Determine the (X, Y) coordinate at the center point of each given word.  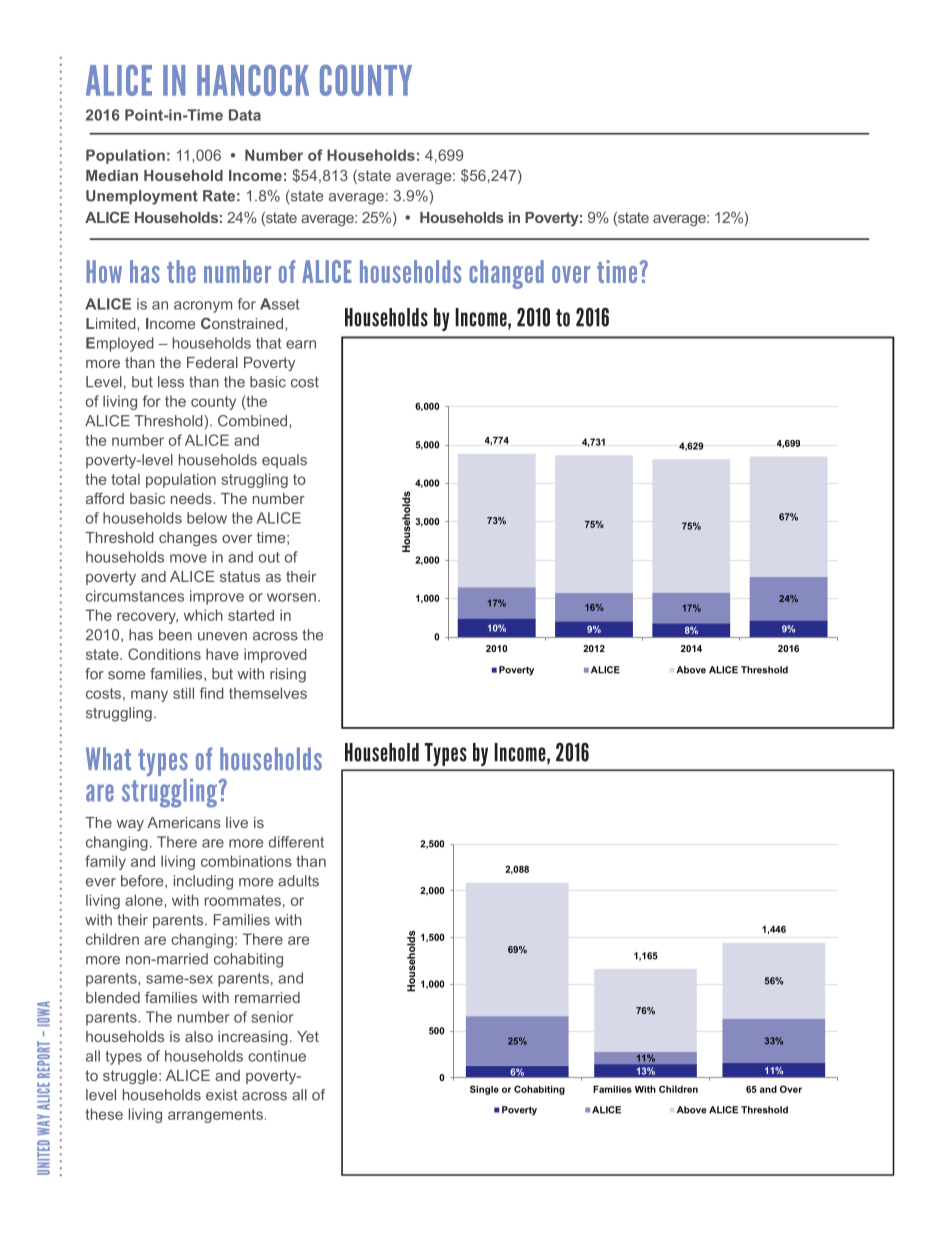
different (296, 842)
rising (288, 675)
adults (298, 881)
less (171, 382)
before (143, 881)
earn (301, 344)
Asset (279, 304)
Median (112, 175)
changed (506, 274)
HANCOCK (253, 80)
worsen (291, 597)
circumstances (135, 596)
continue (277, 1056)
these (104, 1114)
